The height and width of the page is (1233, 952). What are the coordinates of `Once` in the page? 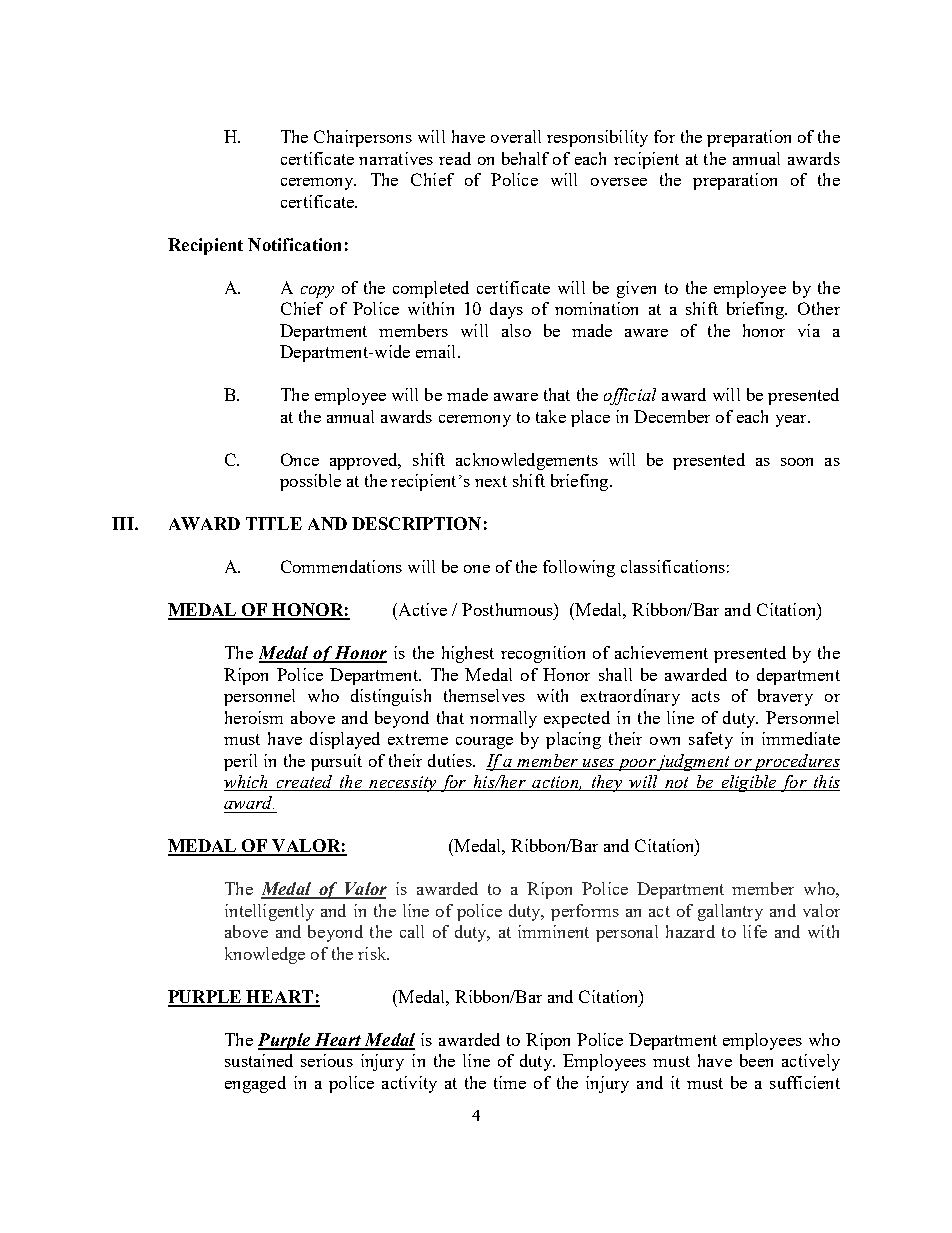 It's located at (300, 459).
